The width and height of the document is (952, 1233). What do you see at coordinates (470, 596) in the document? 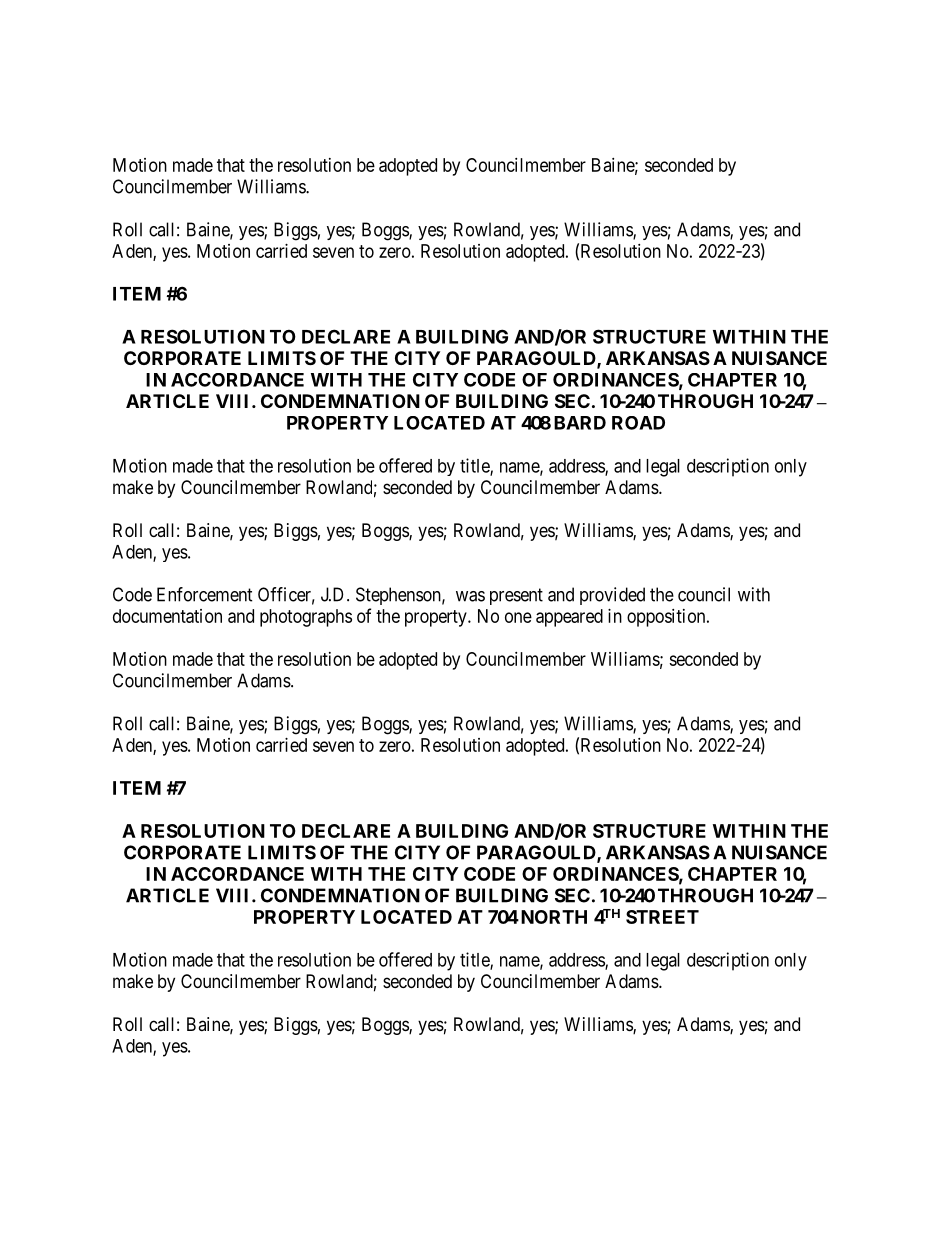
I see `was` at bounding box center [470, 596].
